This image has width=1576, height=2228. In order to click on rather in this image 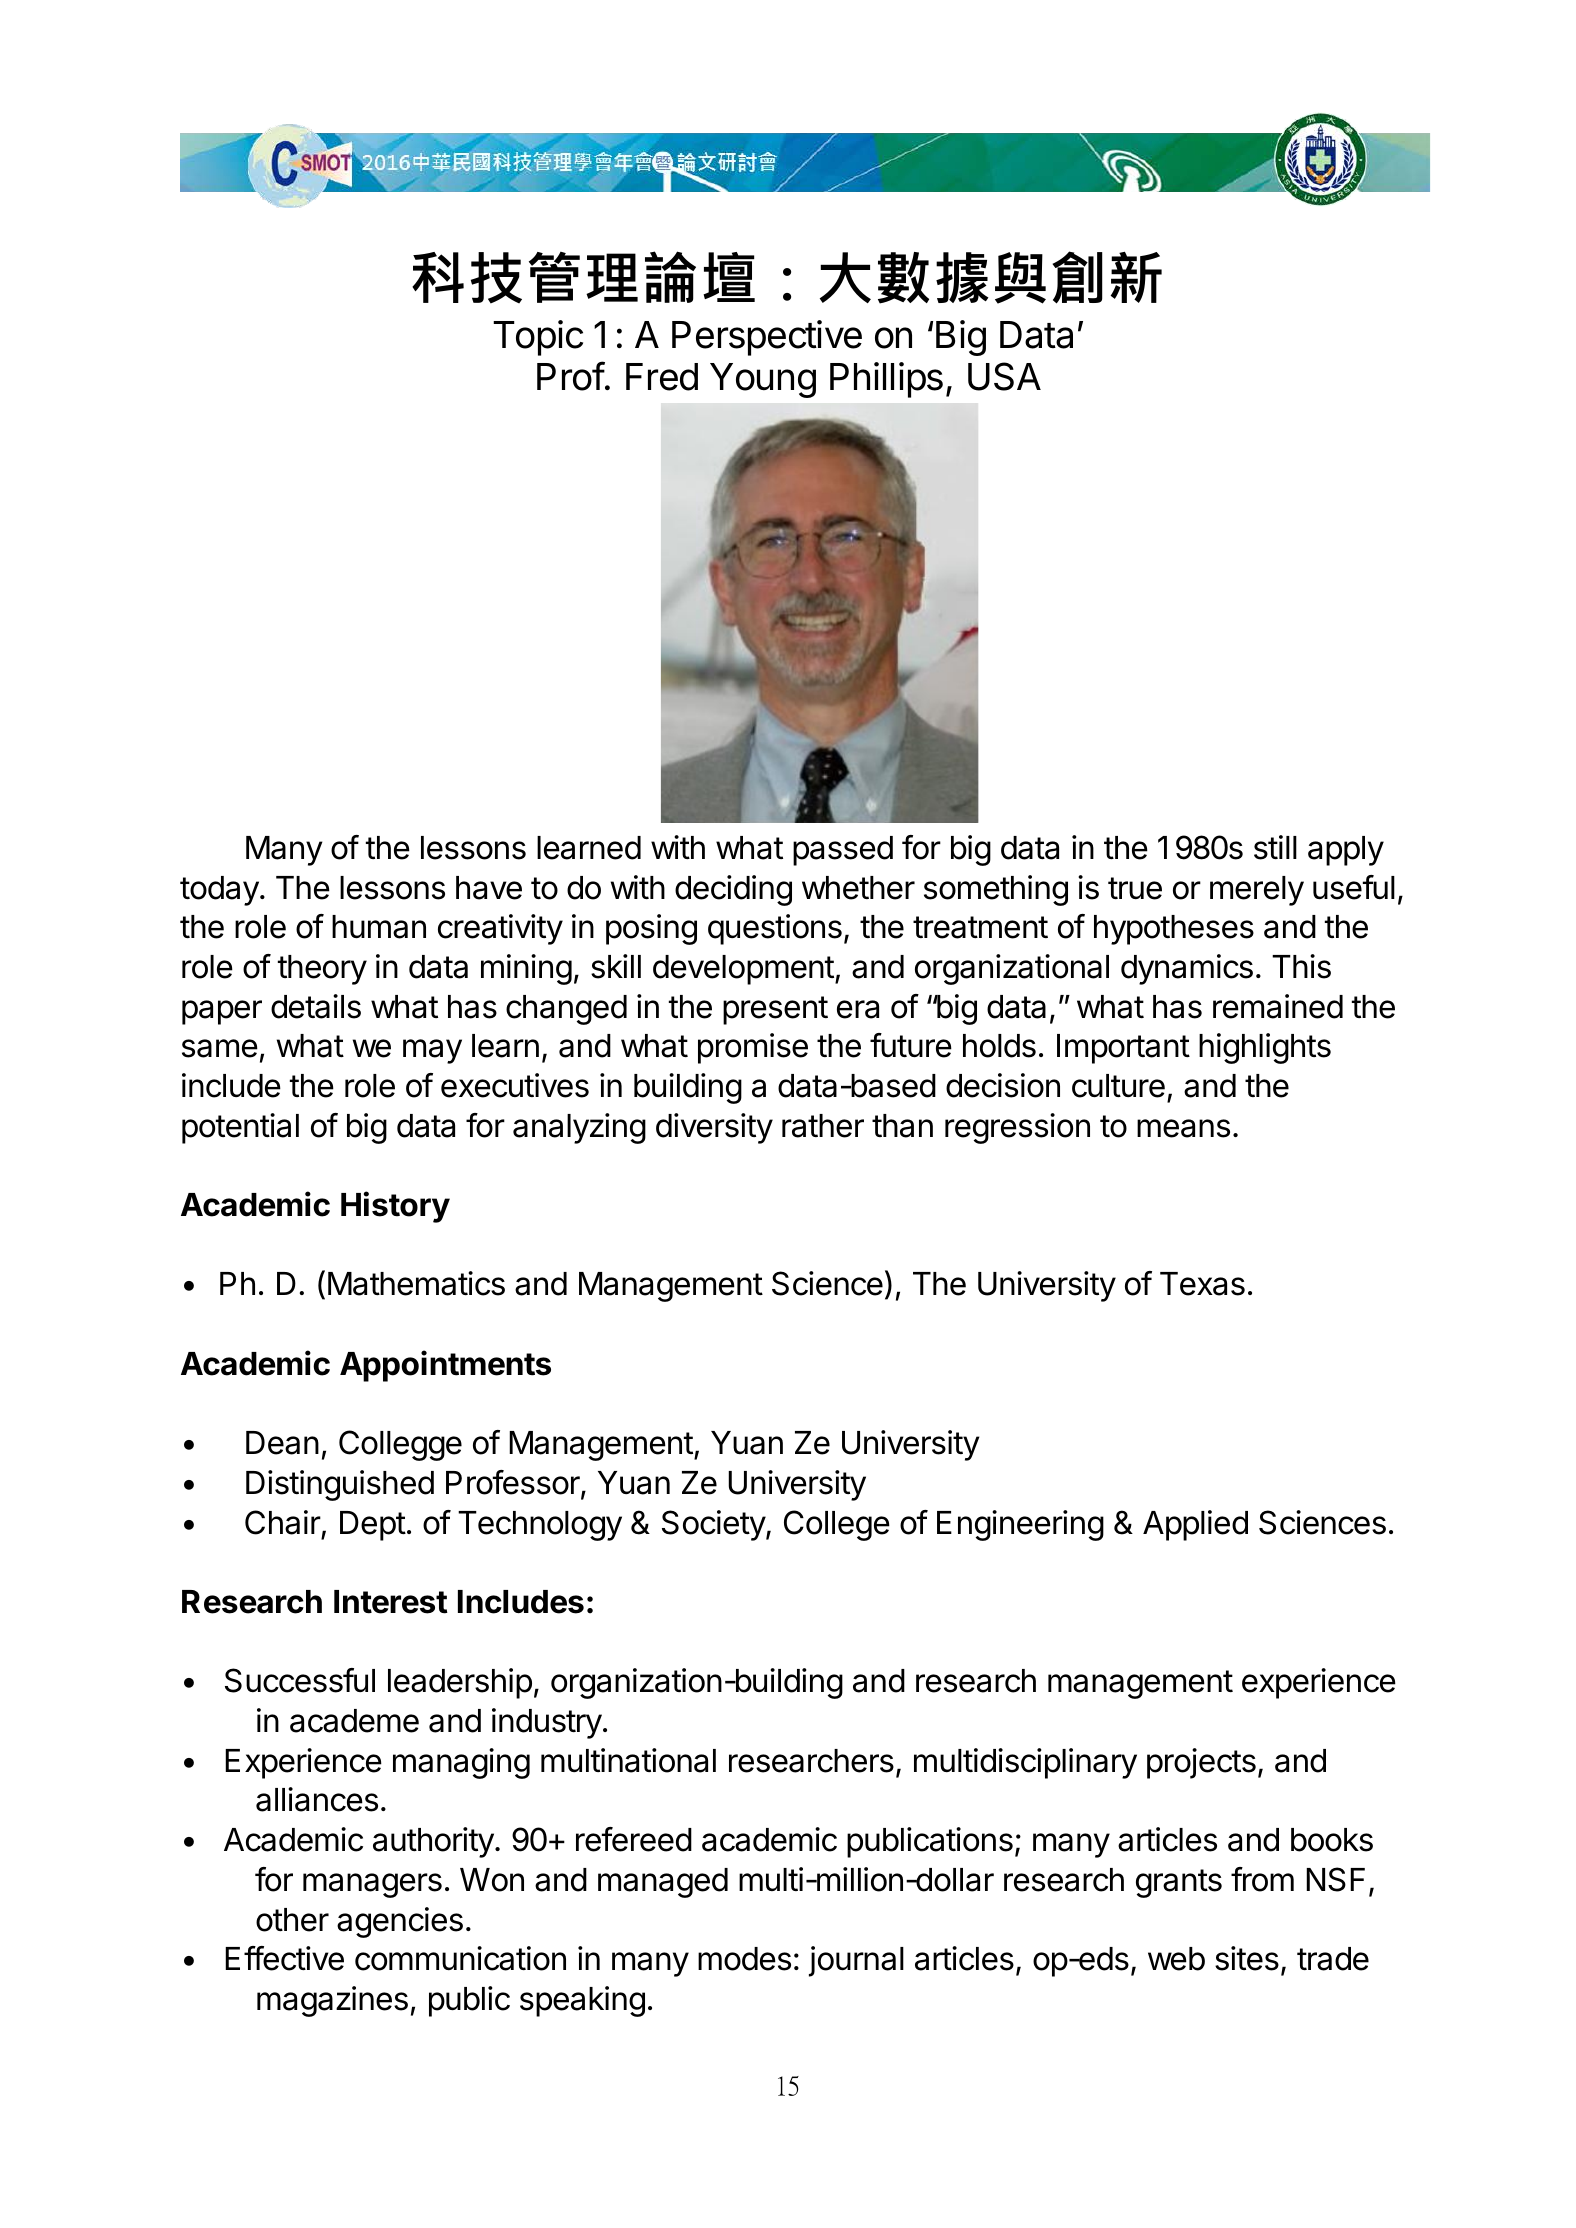, I will do `click(823, 1126)`.
